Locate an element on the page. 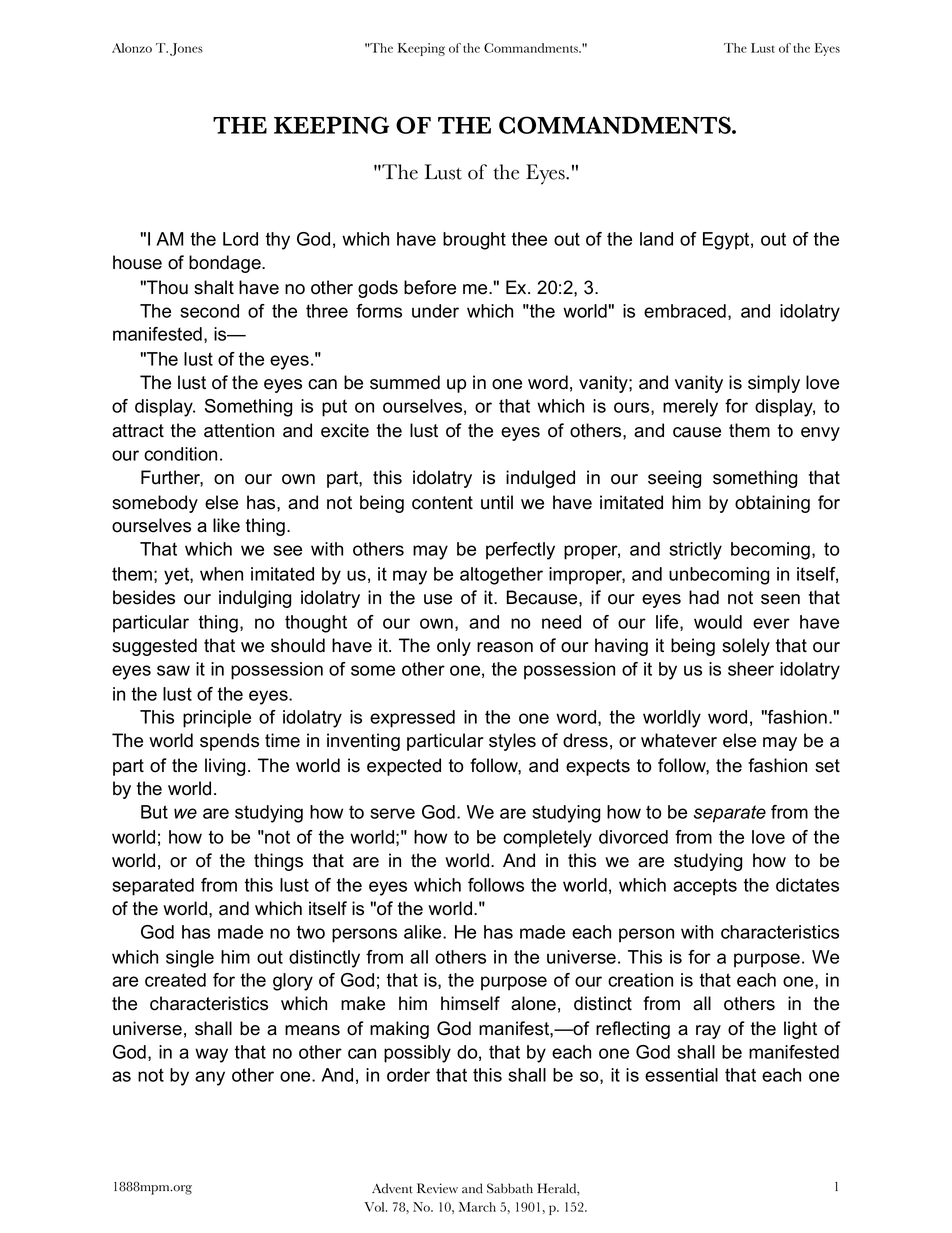 The image size is (952, 1233). land is located at coordinates (656, 239).
